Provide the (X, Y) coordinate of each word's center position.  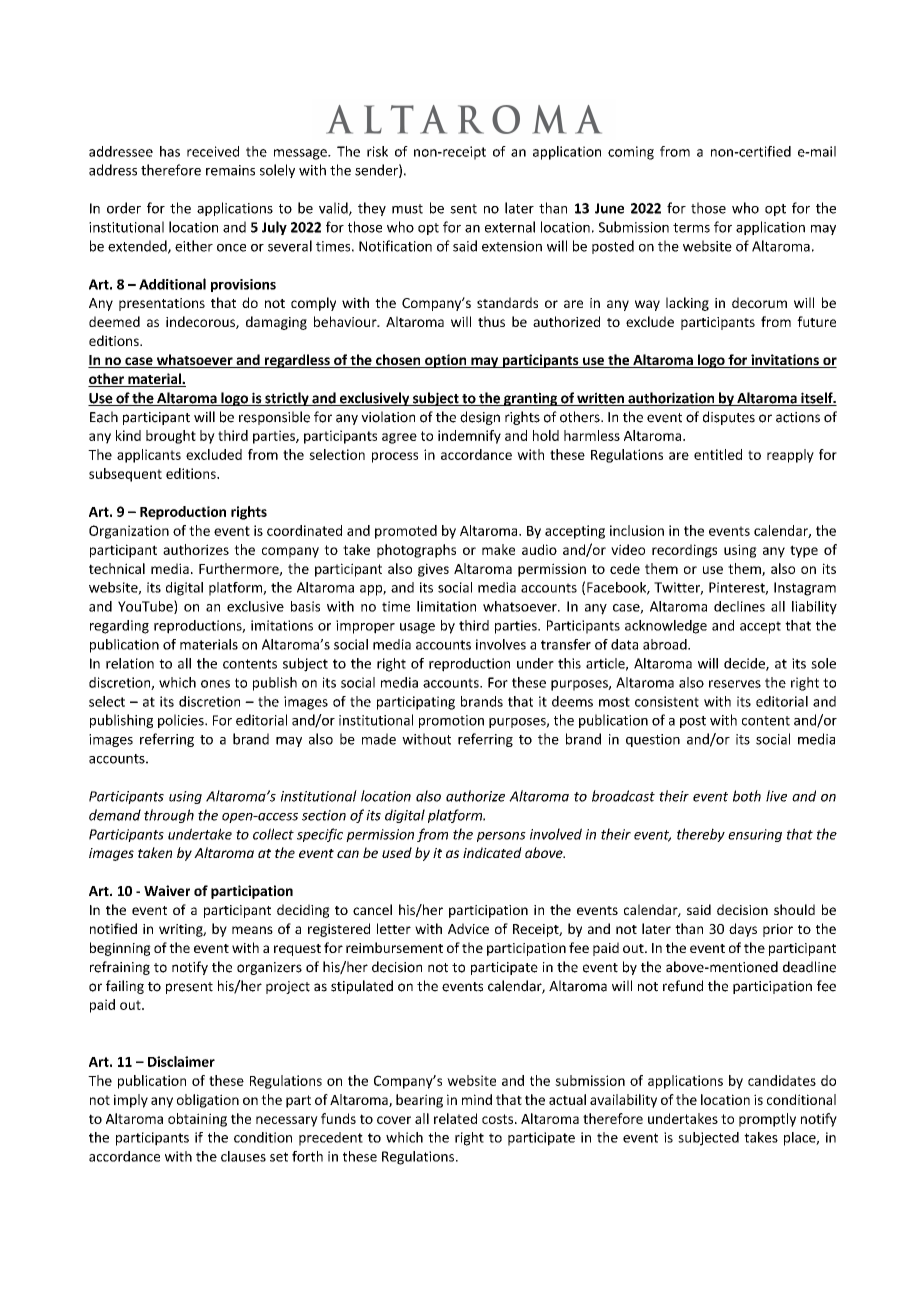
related (455, 1118)
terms (691, 228)
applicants (149, 456)
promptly (767, 1120)
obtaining (197, 1120)
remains (230, 170)
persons (501, 837)
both (747, 796)
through (169, 816)
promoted (406, 532)
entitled (718, 454)
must (407, 209)
